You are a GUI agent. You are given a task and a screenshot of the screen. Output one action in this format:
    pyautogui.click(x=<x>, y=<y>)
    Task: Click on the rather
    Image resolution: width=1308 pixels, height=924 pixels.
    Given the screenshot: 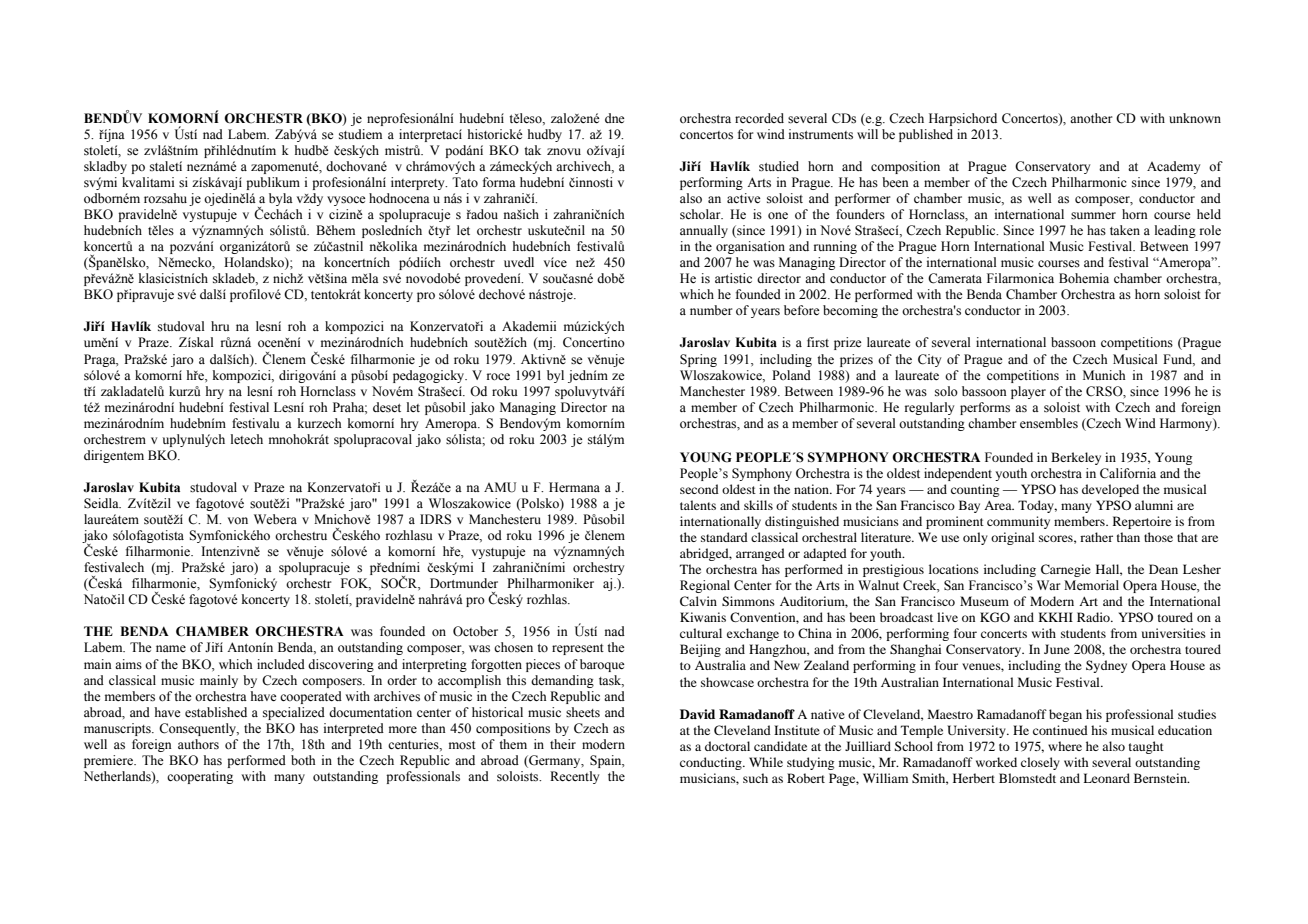 What is the action you would take?
    pyautogui.click(x=1096, y=537)
